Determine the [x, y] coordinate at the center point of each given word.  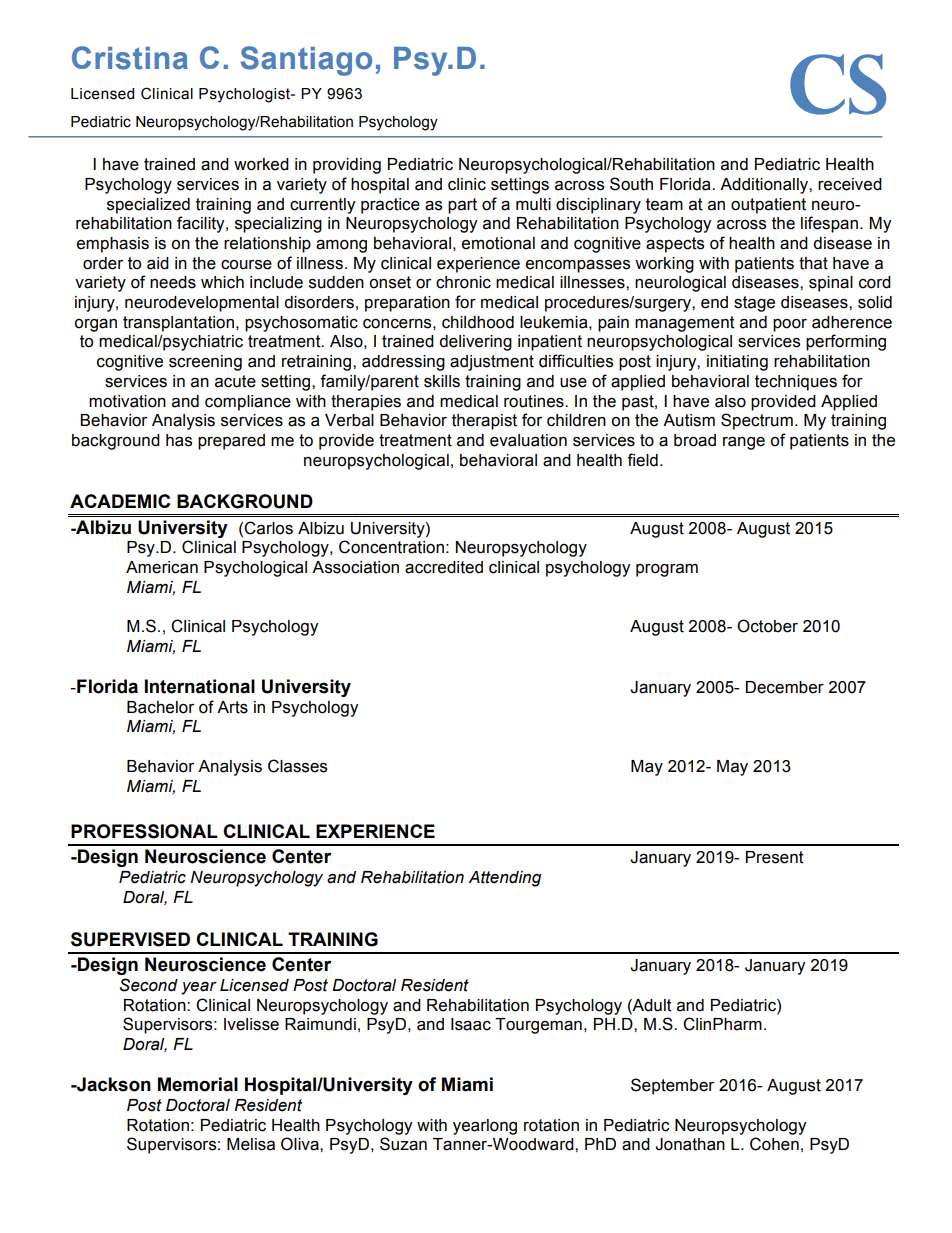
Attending [504, 879]
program [667, 570]
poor [790, 325]
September [672, 1086]
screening [205, 363]
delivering [475, 343]
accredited [444, 567]
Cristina [130, 58]
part [462, 206]
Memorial [198, 1084]
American [162, 567]
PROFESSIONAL [144, 831]
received [850, 184]
